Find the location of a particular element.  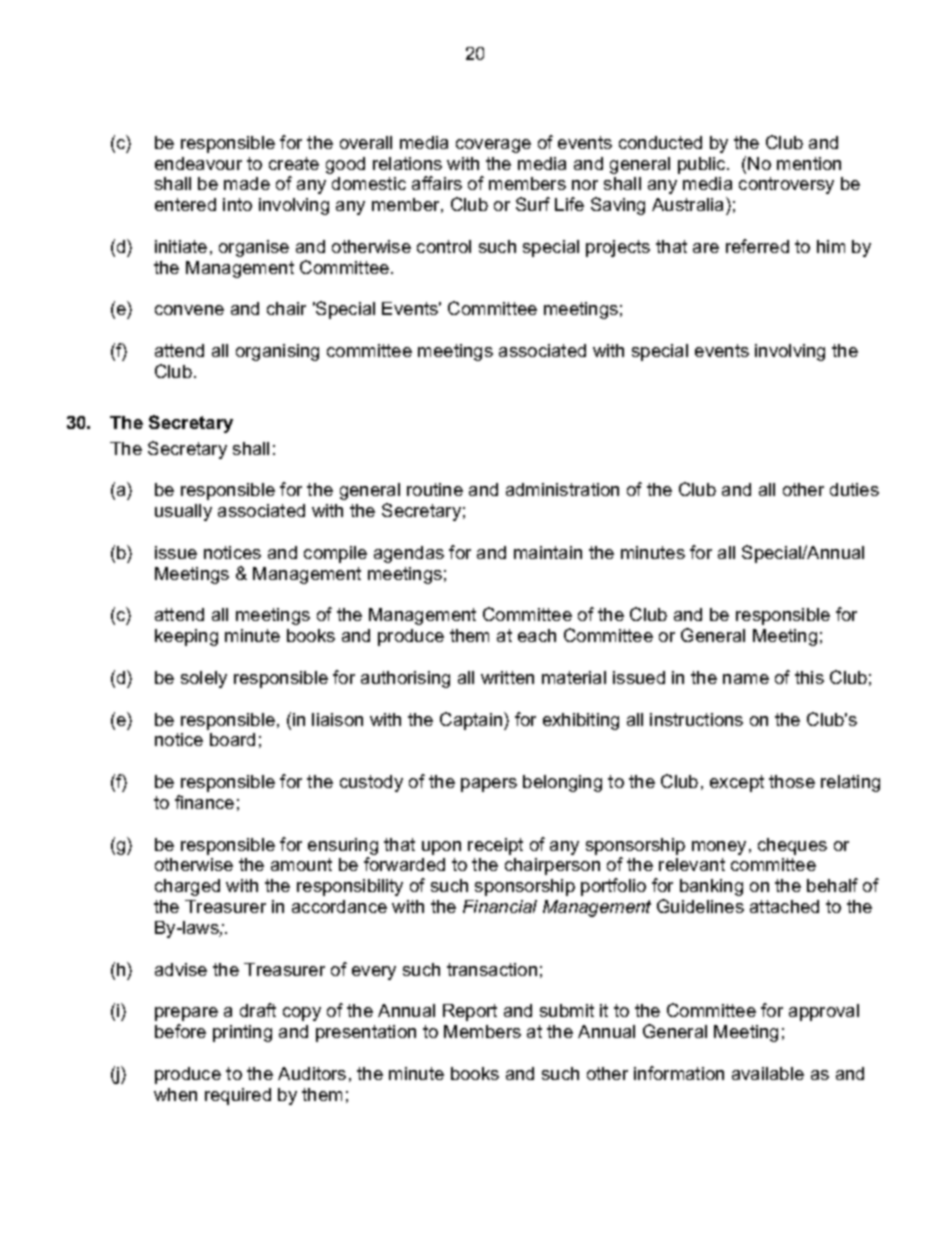

controversy is located at coordinates (786, 185).
